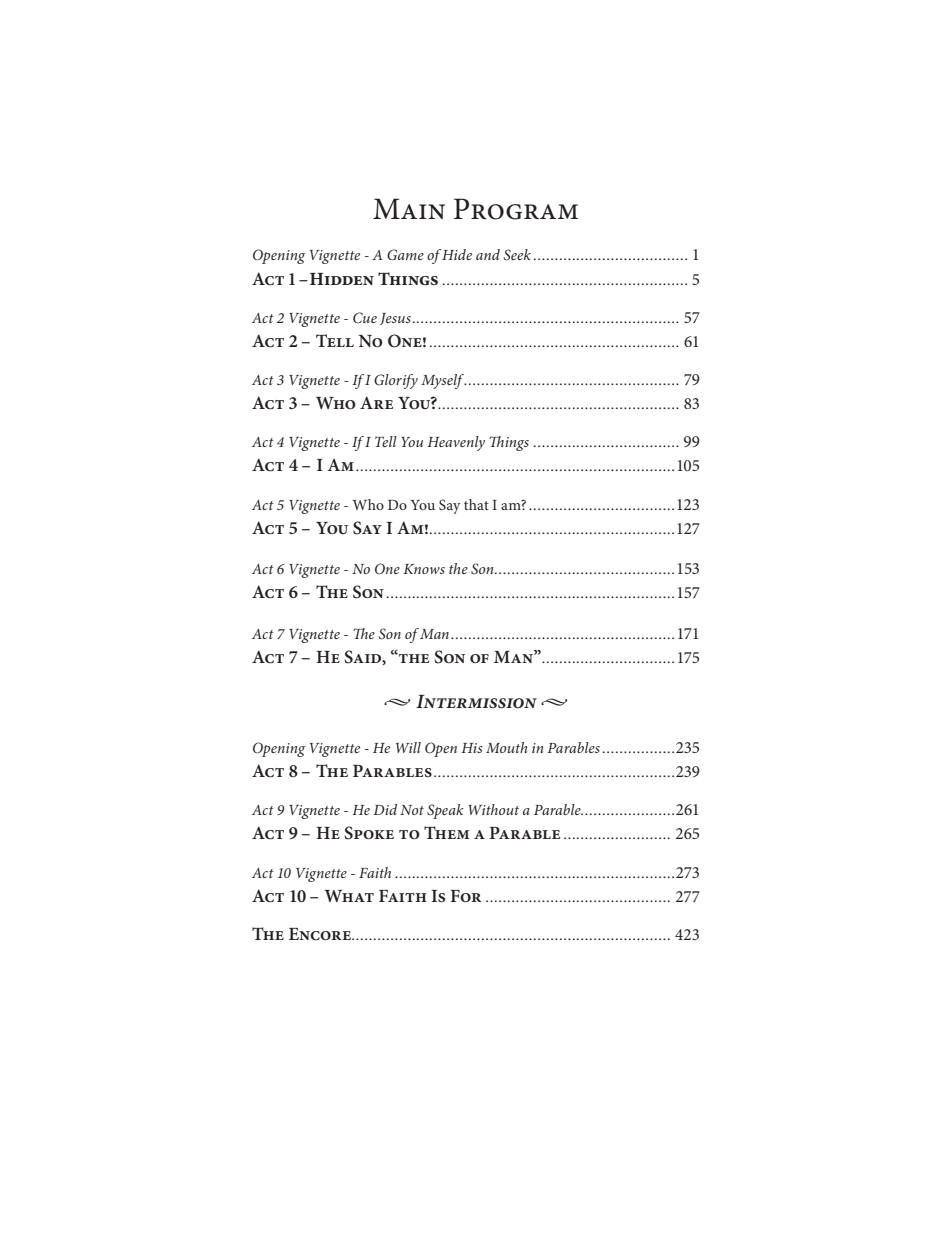  I want to click on What, so click(349, 896).
